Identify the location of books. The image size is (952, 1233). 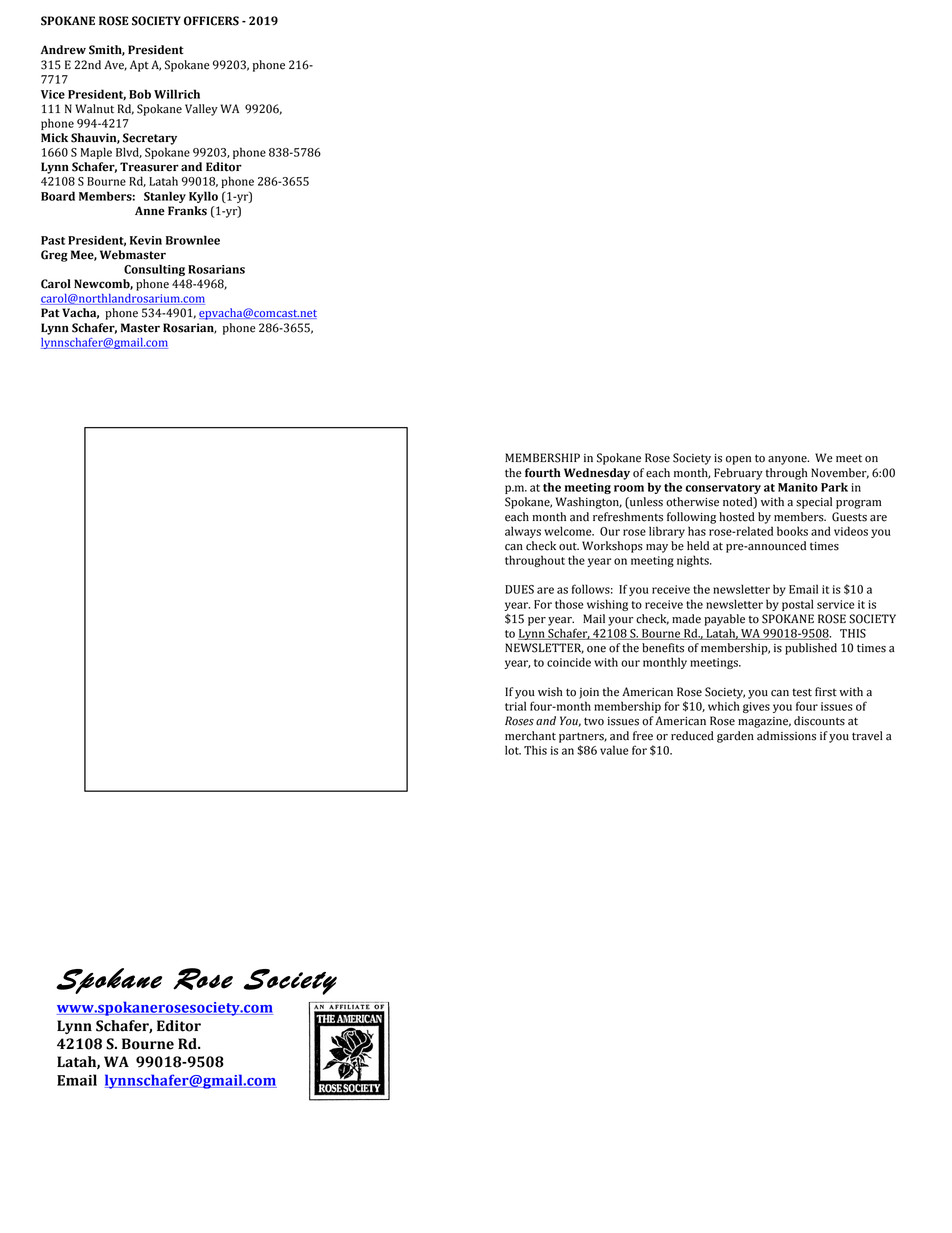
(792, 531).
